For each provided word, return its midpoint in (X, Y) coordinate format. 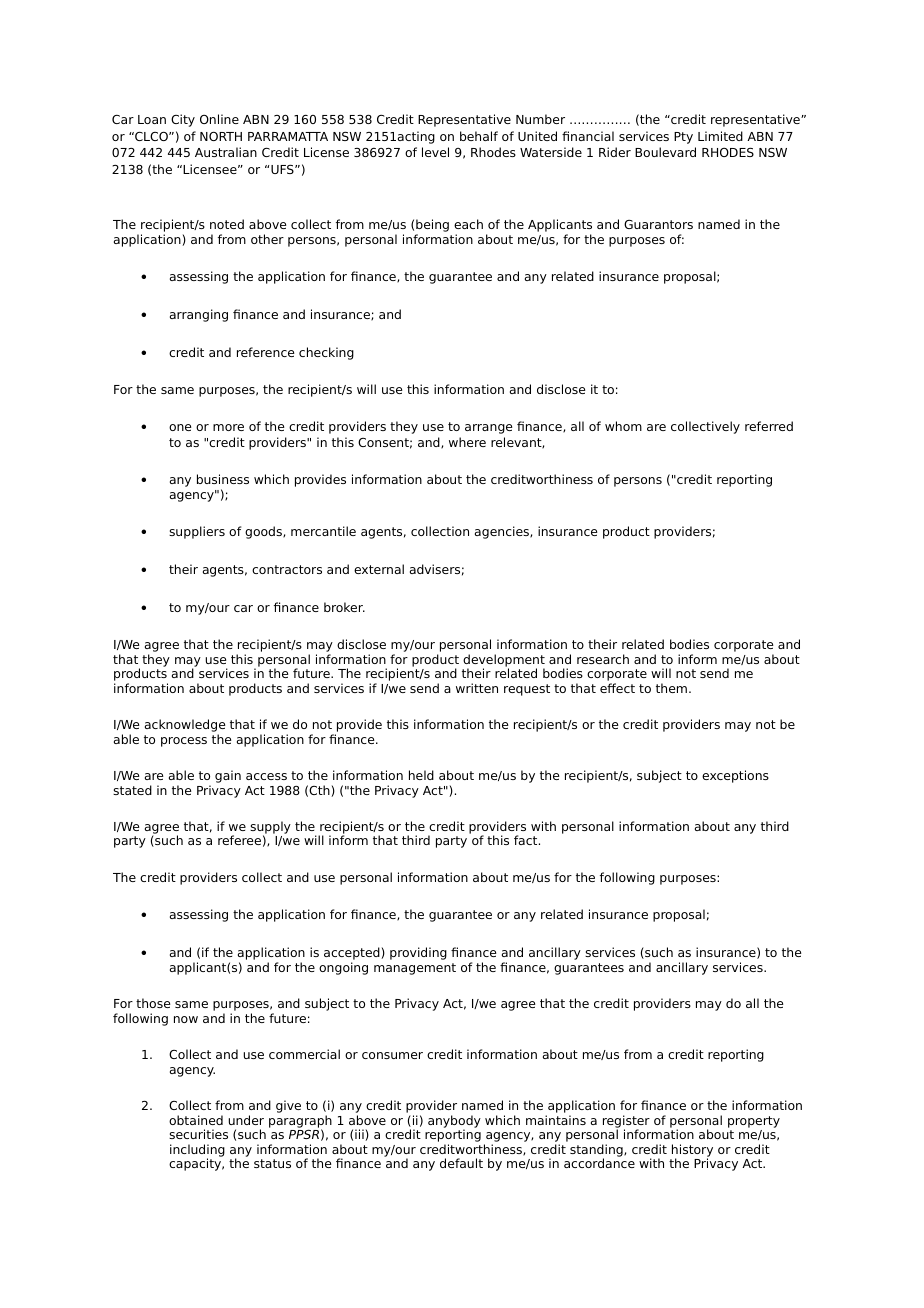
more (228, 427)
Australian (226, 152)
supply (270, 828)
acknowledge (185, 727)
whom (623, 426)
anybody (454, 1122)
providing (418, 953)
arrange (489, 429)
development (504, 661)
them (673, 688)
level (435, 152)
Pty (683, 138)
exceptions (735, 776)
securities (198, 1134)
